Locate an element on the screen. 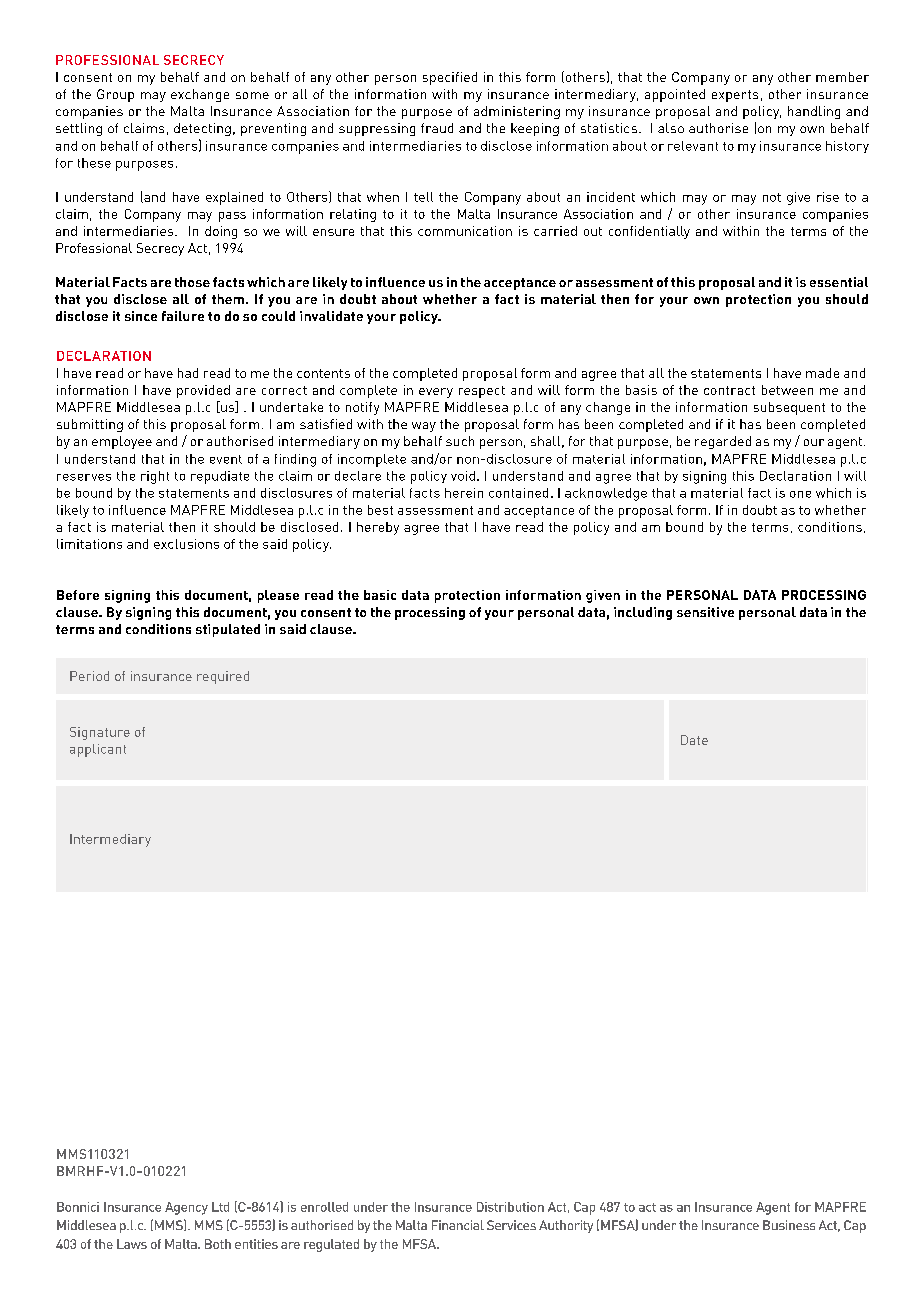 This screenshot has height=1308, width=924. experts is located at coordinates (735, 96).
